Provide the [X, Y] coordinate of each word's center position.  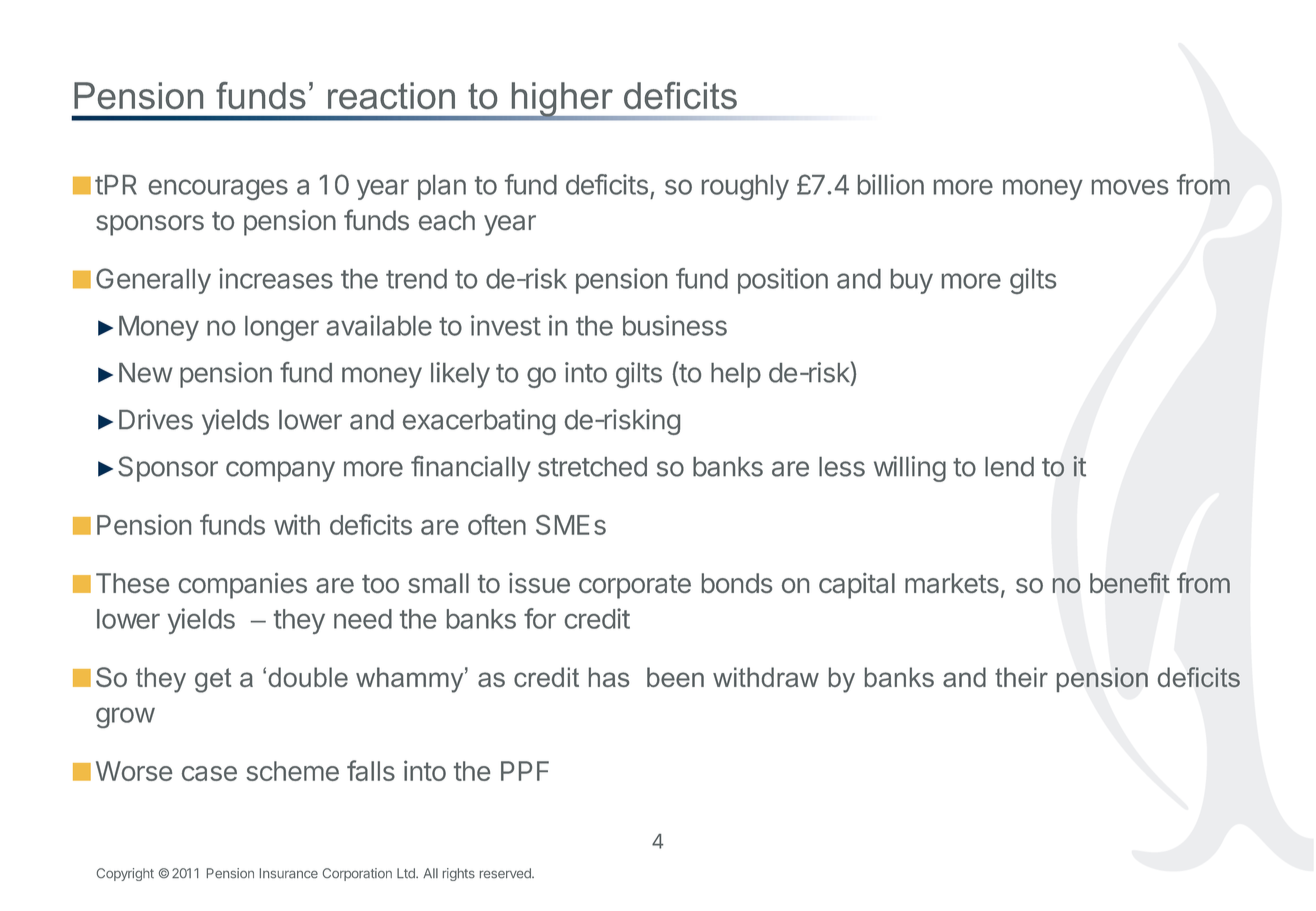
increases [276, 278]
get [213, 680]
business [675, 325]
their [1021, 677]
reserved [506, 873]
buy [912, 281]
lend [1009, 467]
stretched [592, 467]
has [609, 677]
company [280, 471]
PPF [525, 771]
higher [562, 100]
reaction [391, 95]
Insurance [289, 873]
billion [891, 184]
